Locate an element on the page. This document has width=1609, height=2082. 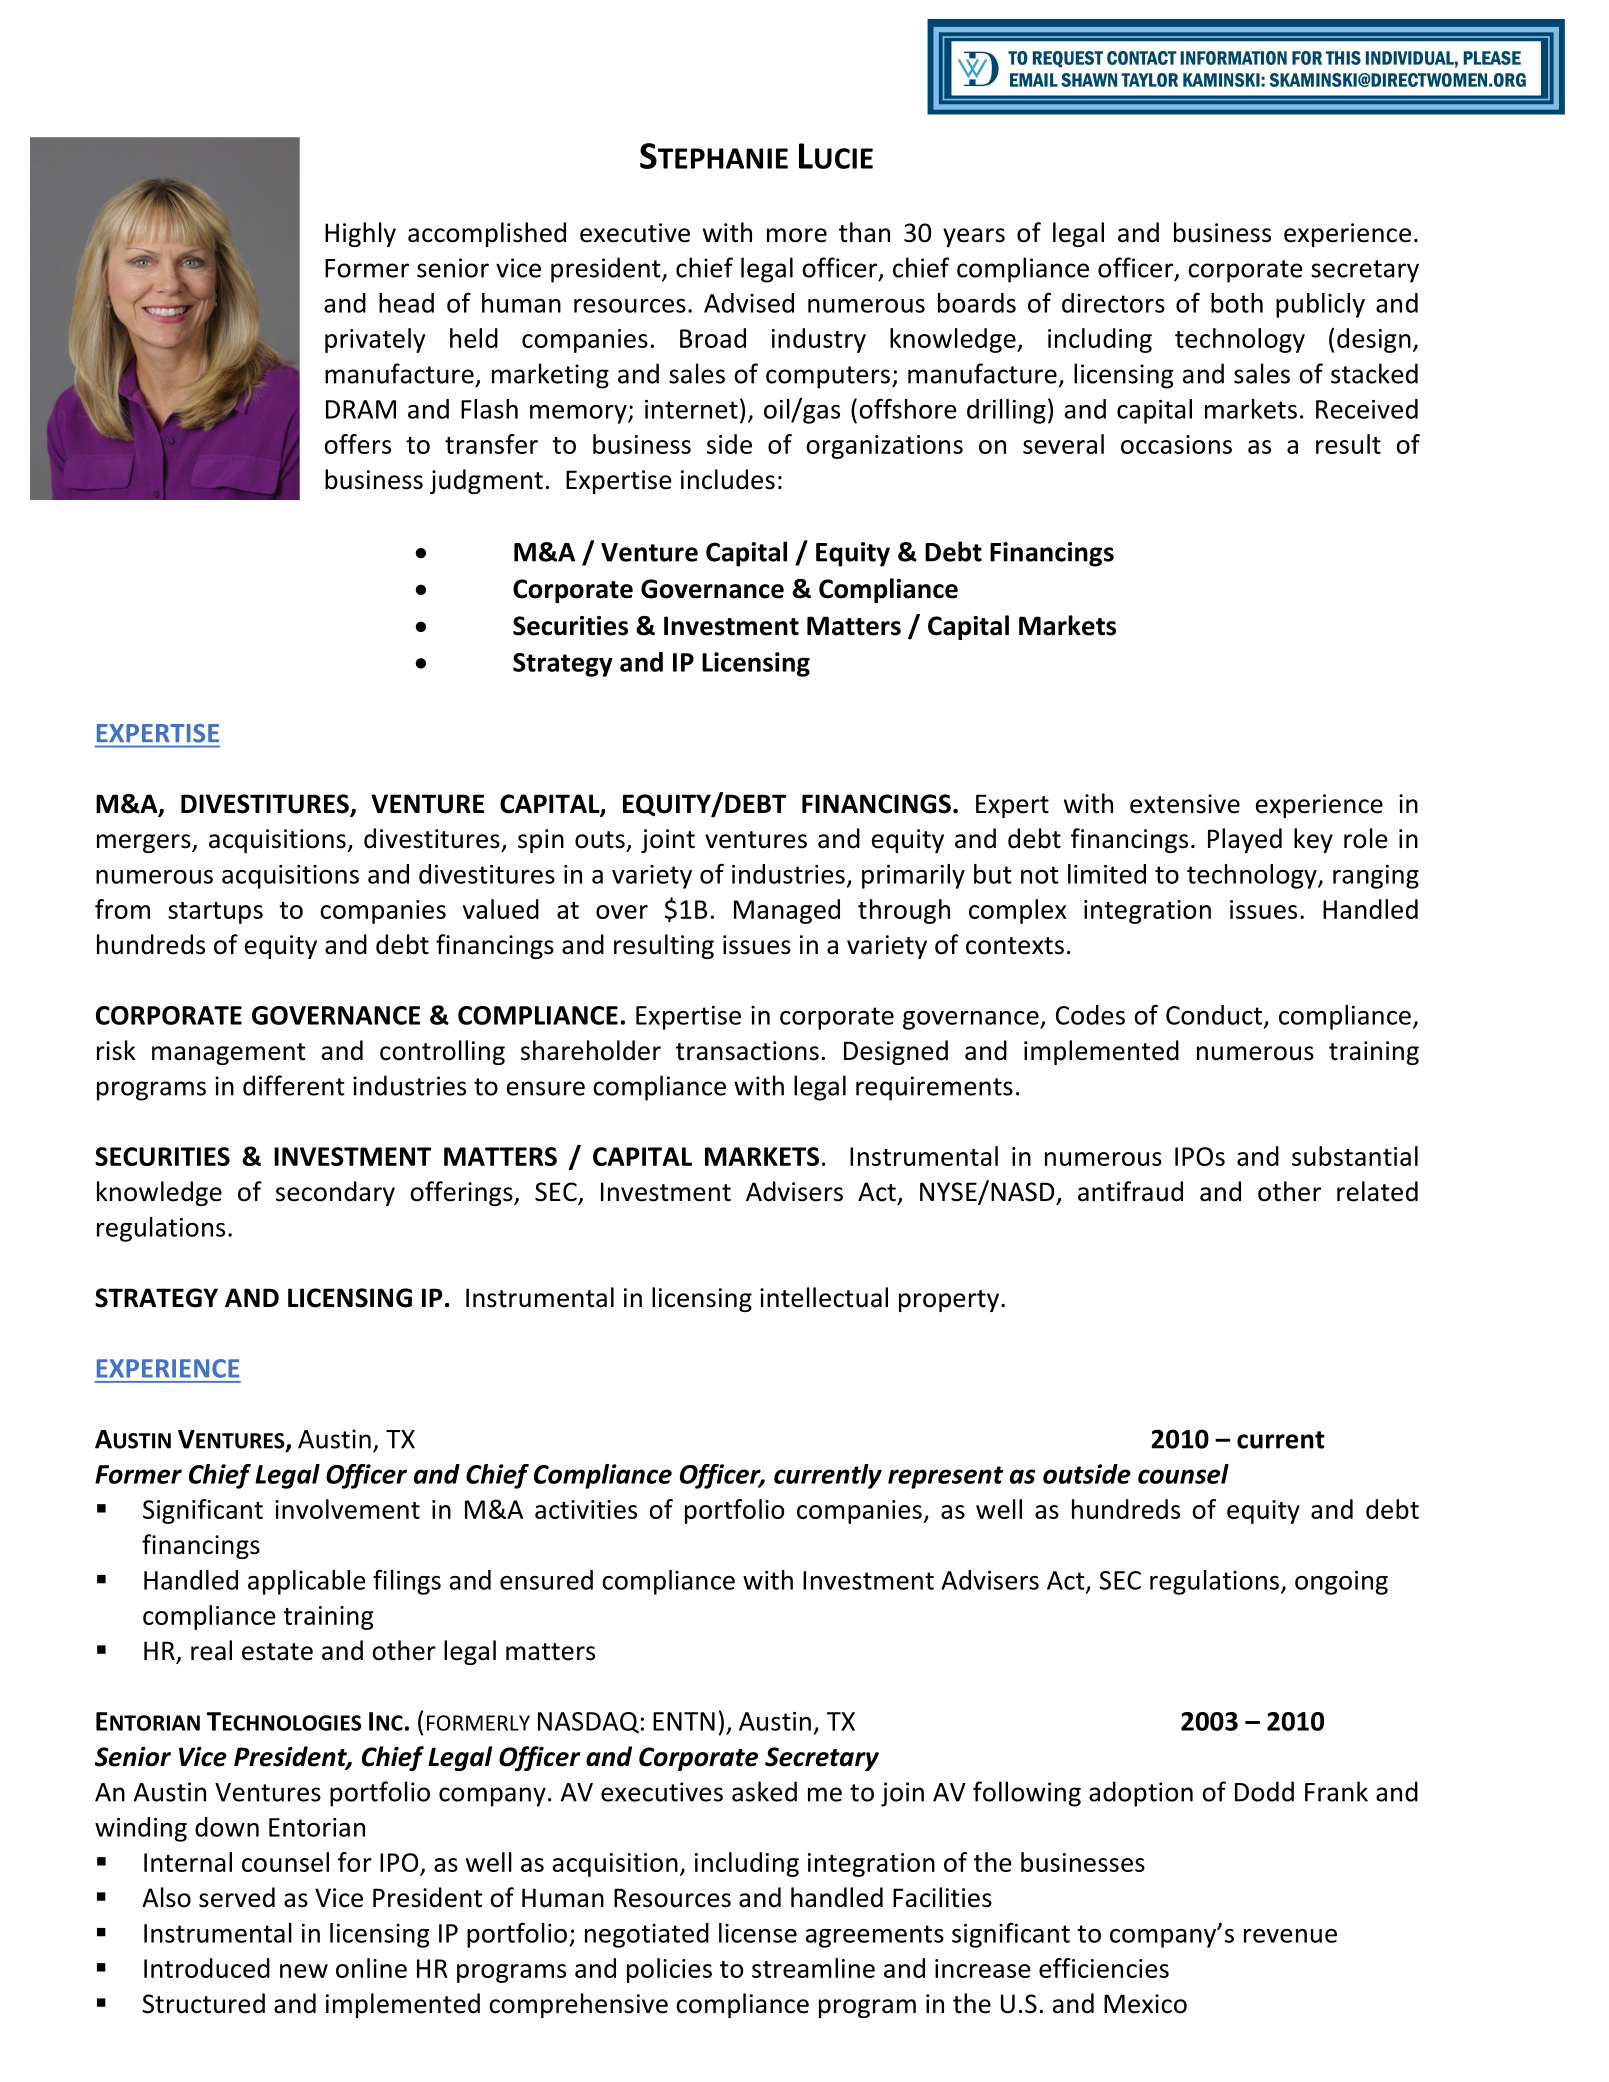
involvement is located at coordinates (347, 1509).
